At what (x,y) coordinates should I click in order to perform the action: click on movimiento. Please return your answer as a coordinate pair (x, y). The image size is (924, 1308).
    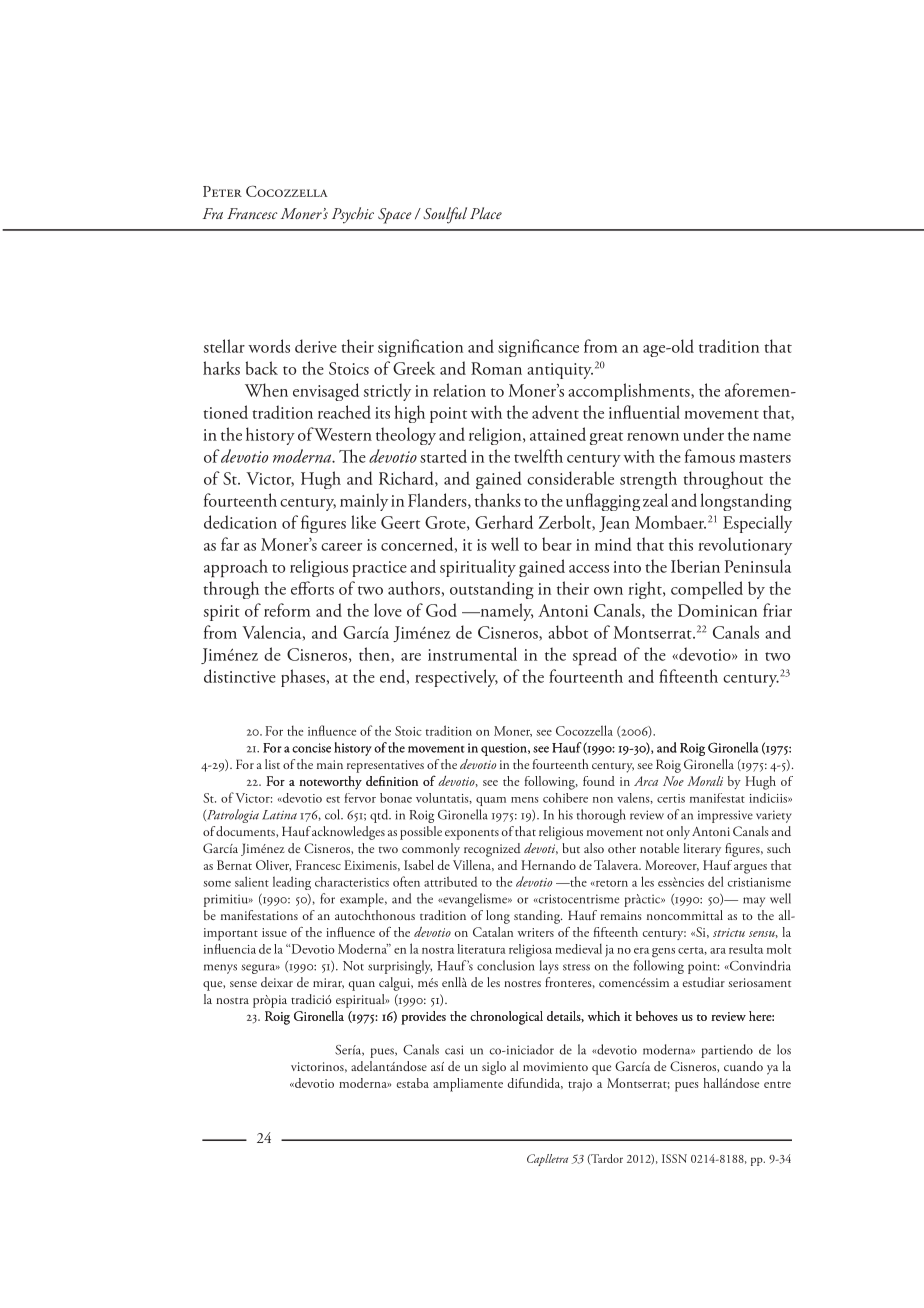
    Looking at the image, I should click on (555, 1066).
